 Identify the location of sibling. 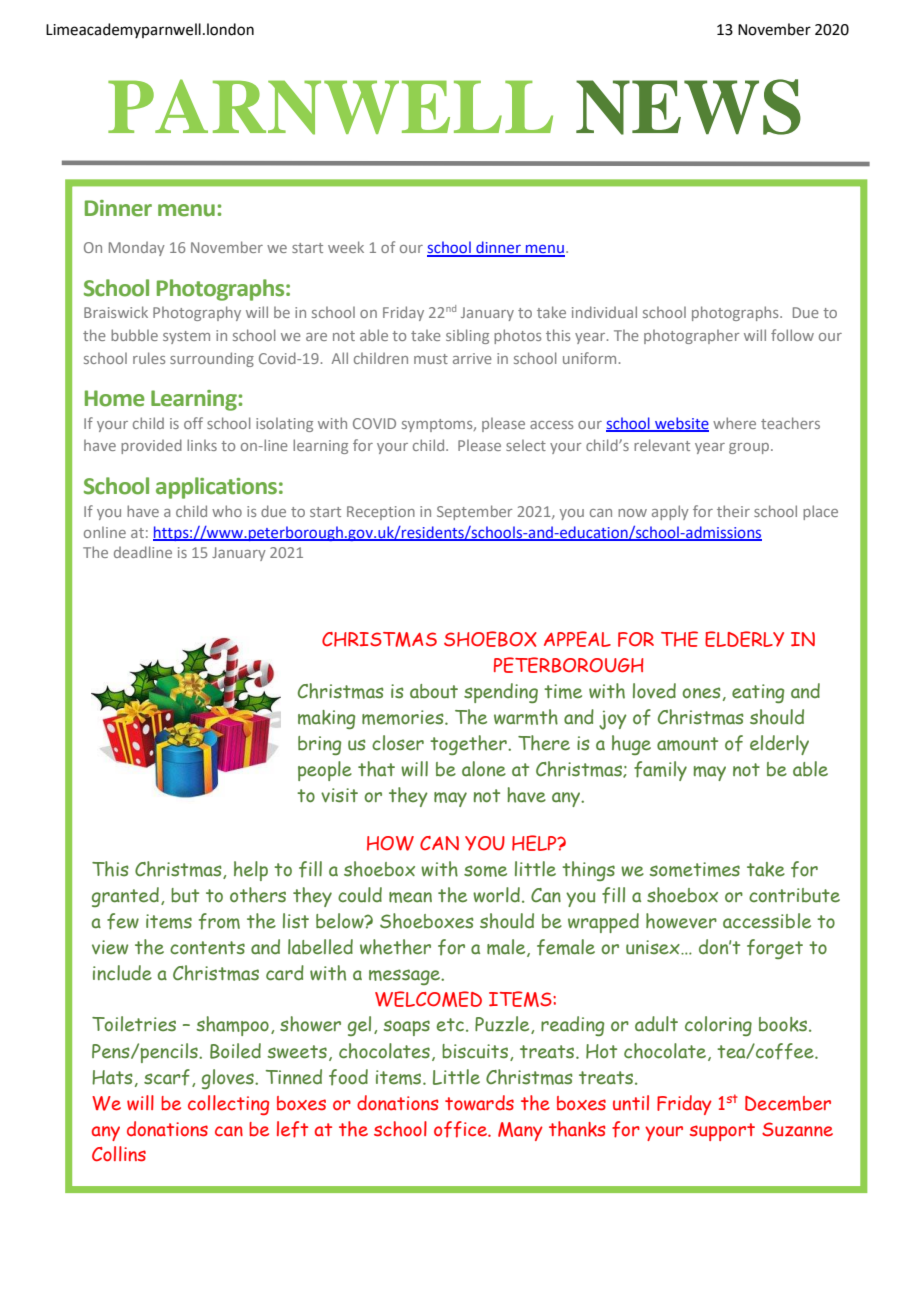
(467, 336).
